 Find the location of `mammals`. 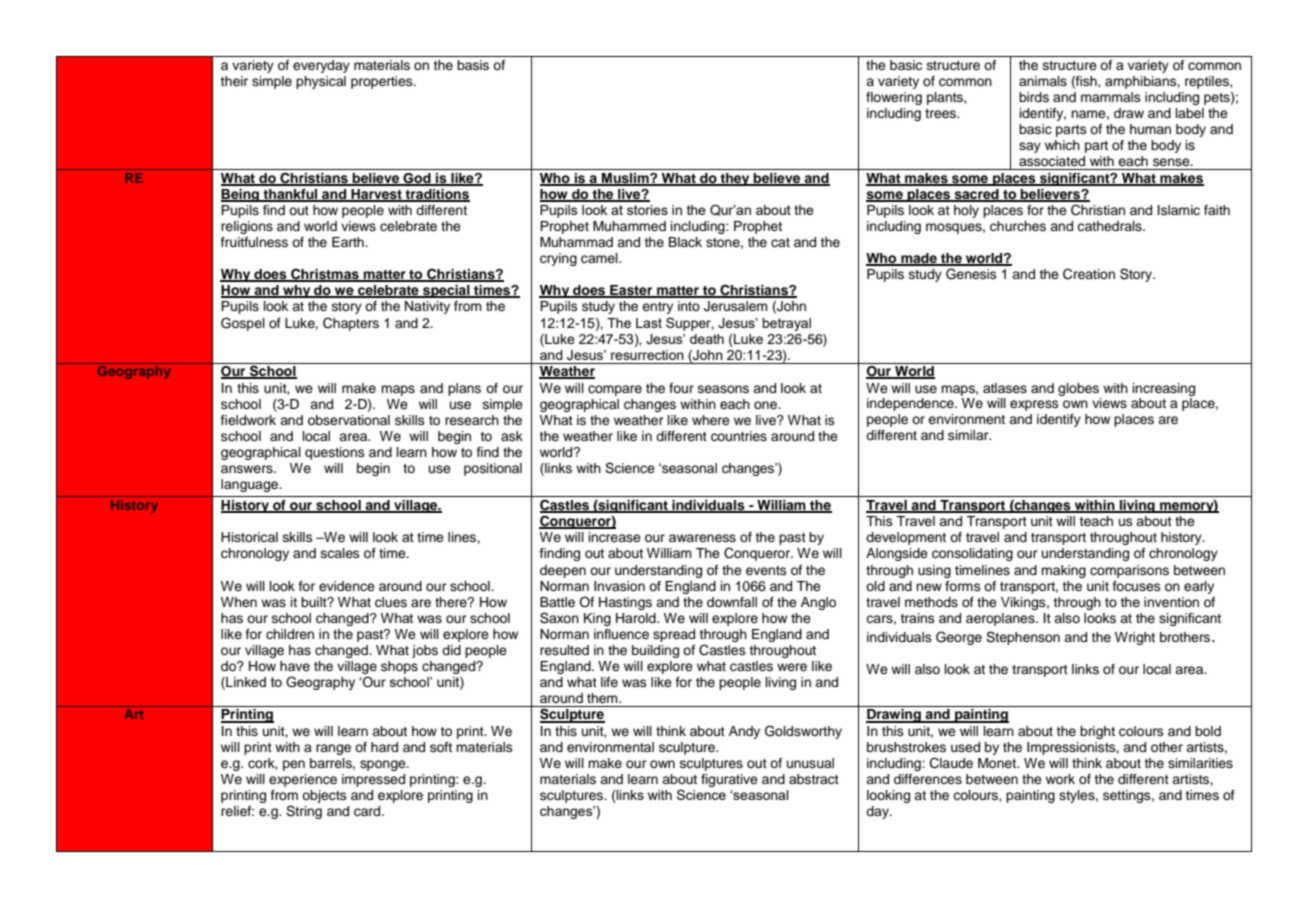

mammals is located at coordinates (1111, 97).
